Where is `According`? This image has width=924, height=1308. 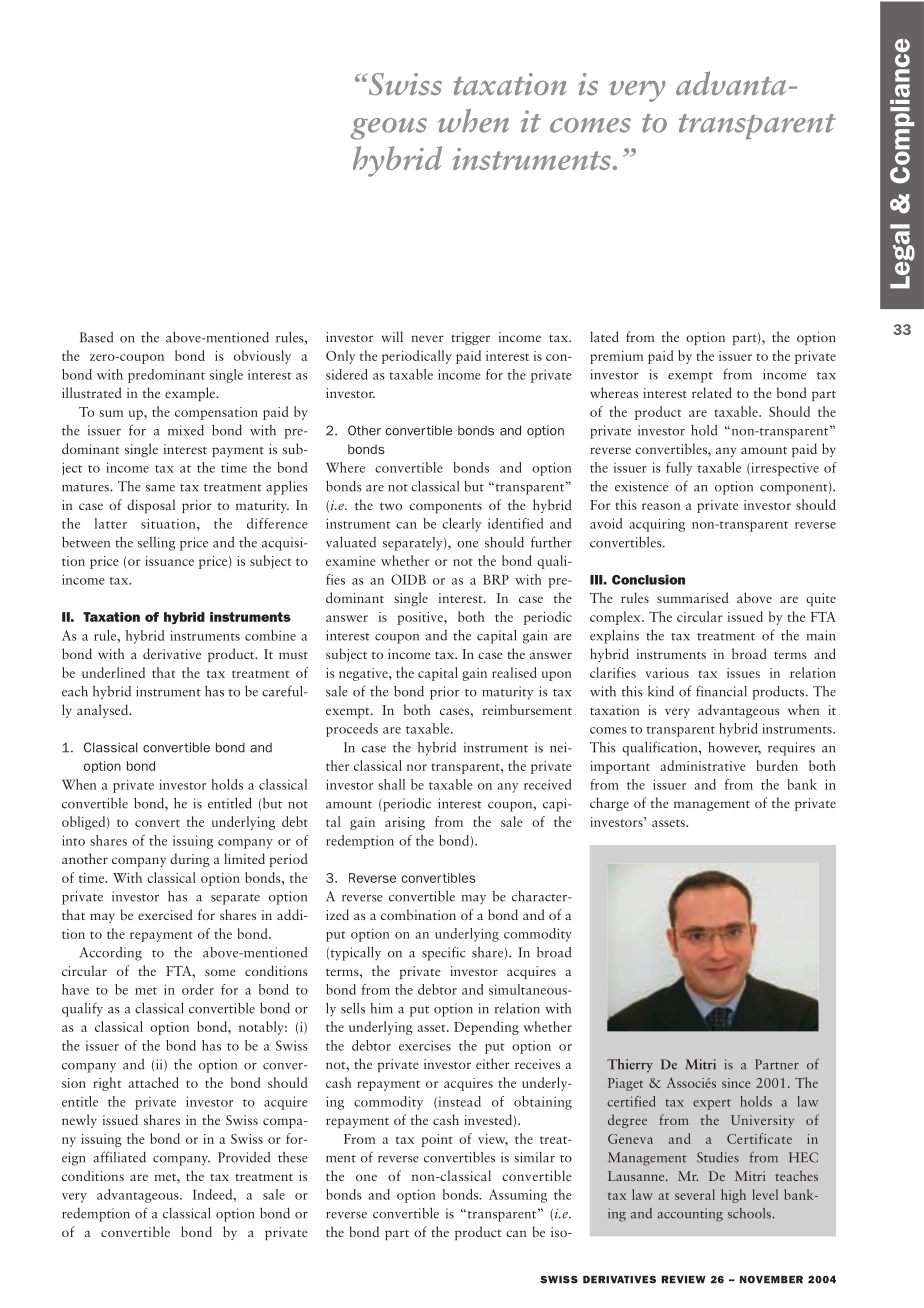 According is located at coordinates (111, 954).
